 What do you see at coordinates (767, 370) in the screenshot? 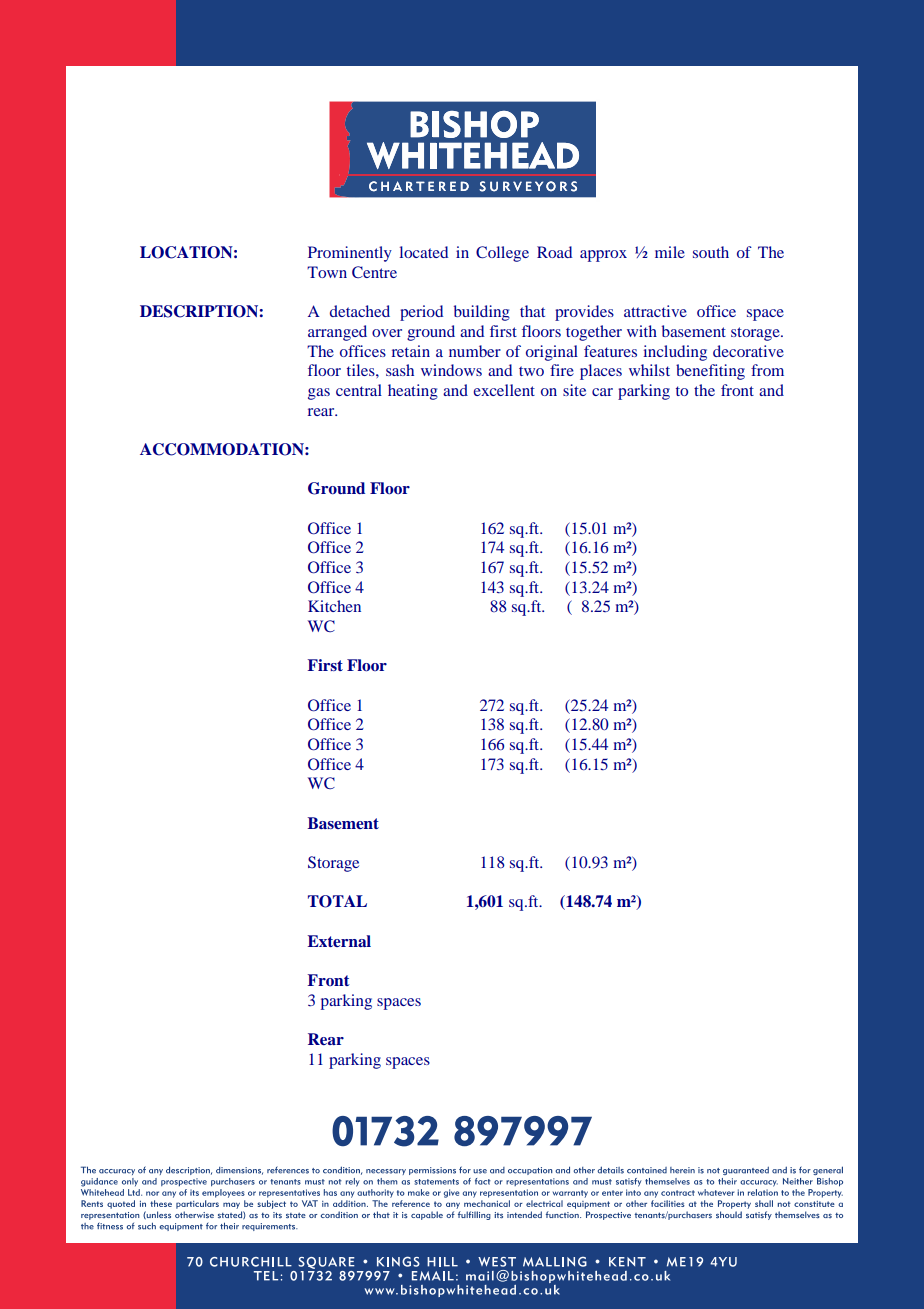
I see `from` at bounding box center [767, 370].
